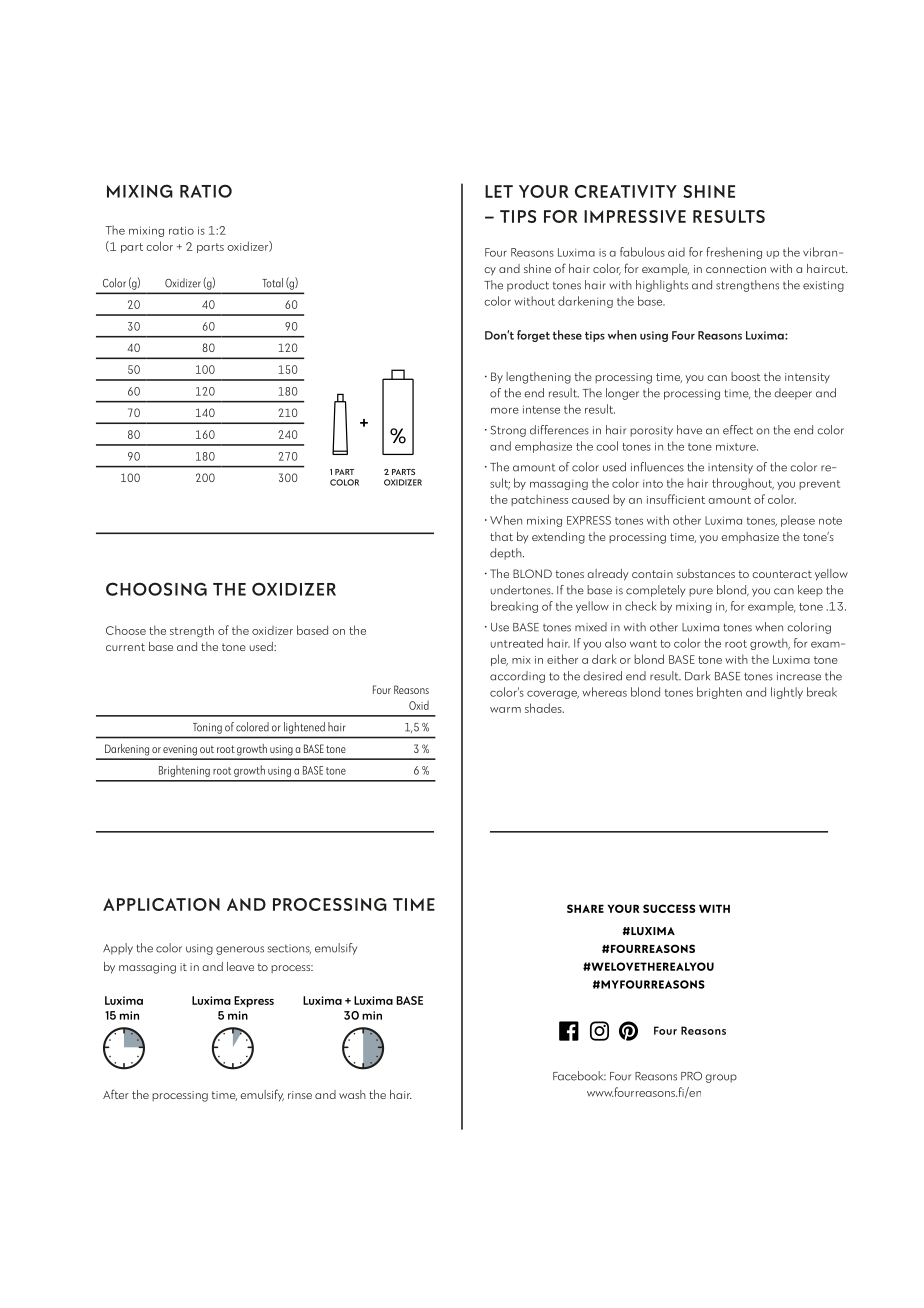 The image size is (924, 1308). Describe the element at coordinates (738, 430) in the screenshot. I see `effect` at that location.
